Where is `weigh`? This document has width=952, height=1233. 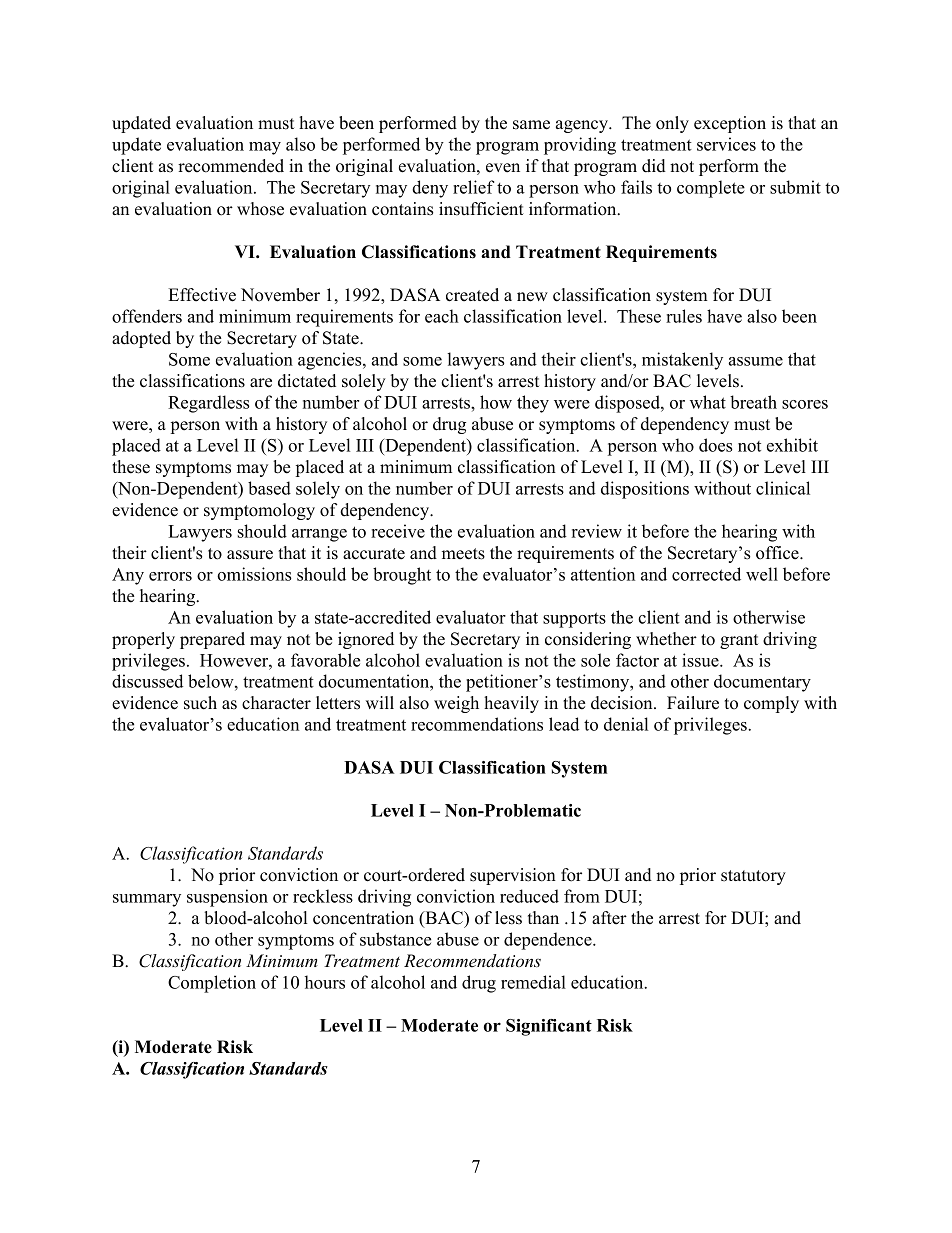
weigh is located at coordinates (456, 704).
